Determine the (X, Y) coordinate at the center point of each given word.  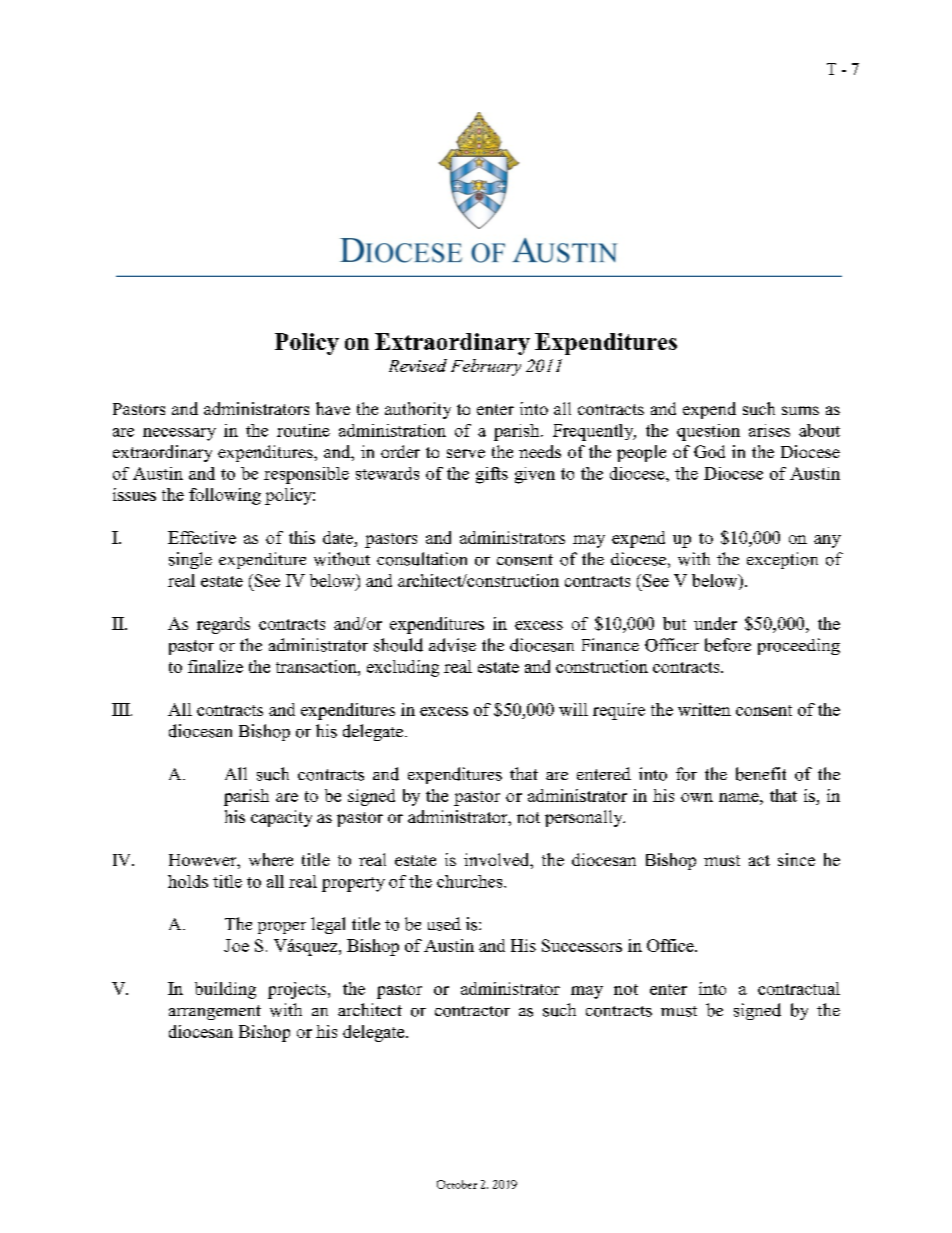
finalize (215, 666)
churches (471, 881)
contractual (799, 988)
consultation (422, 559)
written (704, 709)
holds (188, 881)
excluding (403, 668)
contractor (472, 1011)
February (486, 367)
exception (782, 560)
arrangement (215, 1012)
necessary (179, 434)
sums (800, 410)
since (796, 859)
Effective (202, 537)
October (457, 1184)
